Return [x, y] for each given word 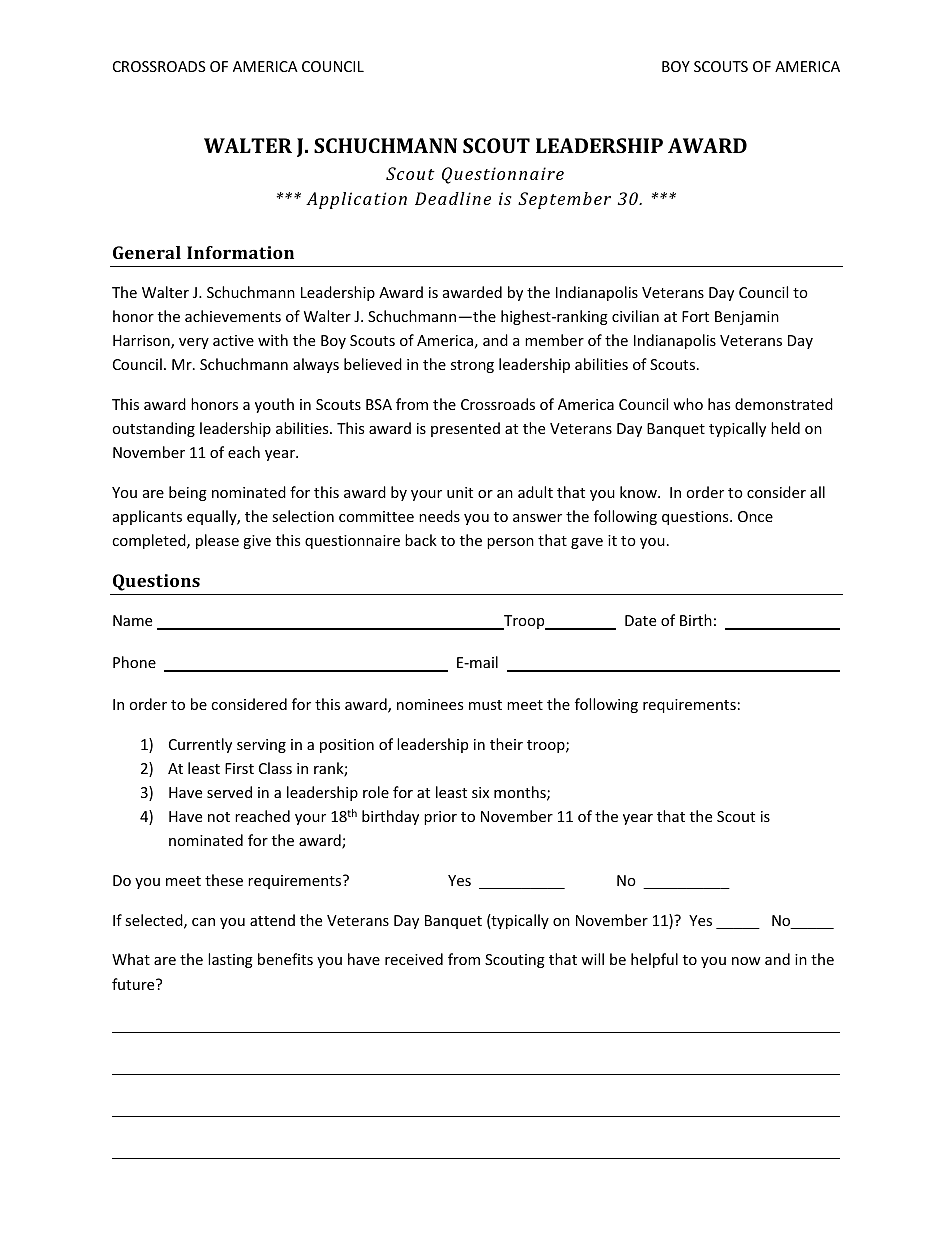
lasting [230, 960]
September [564, 200]
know [639, 492]
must [485, 705]
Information [240, 252]
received [414, 959]
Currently [200, 745]
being [188, 493]
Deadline [453, 198]
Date [640, 620]
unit [460, 492]
